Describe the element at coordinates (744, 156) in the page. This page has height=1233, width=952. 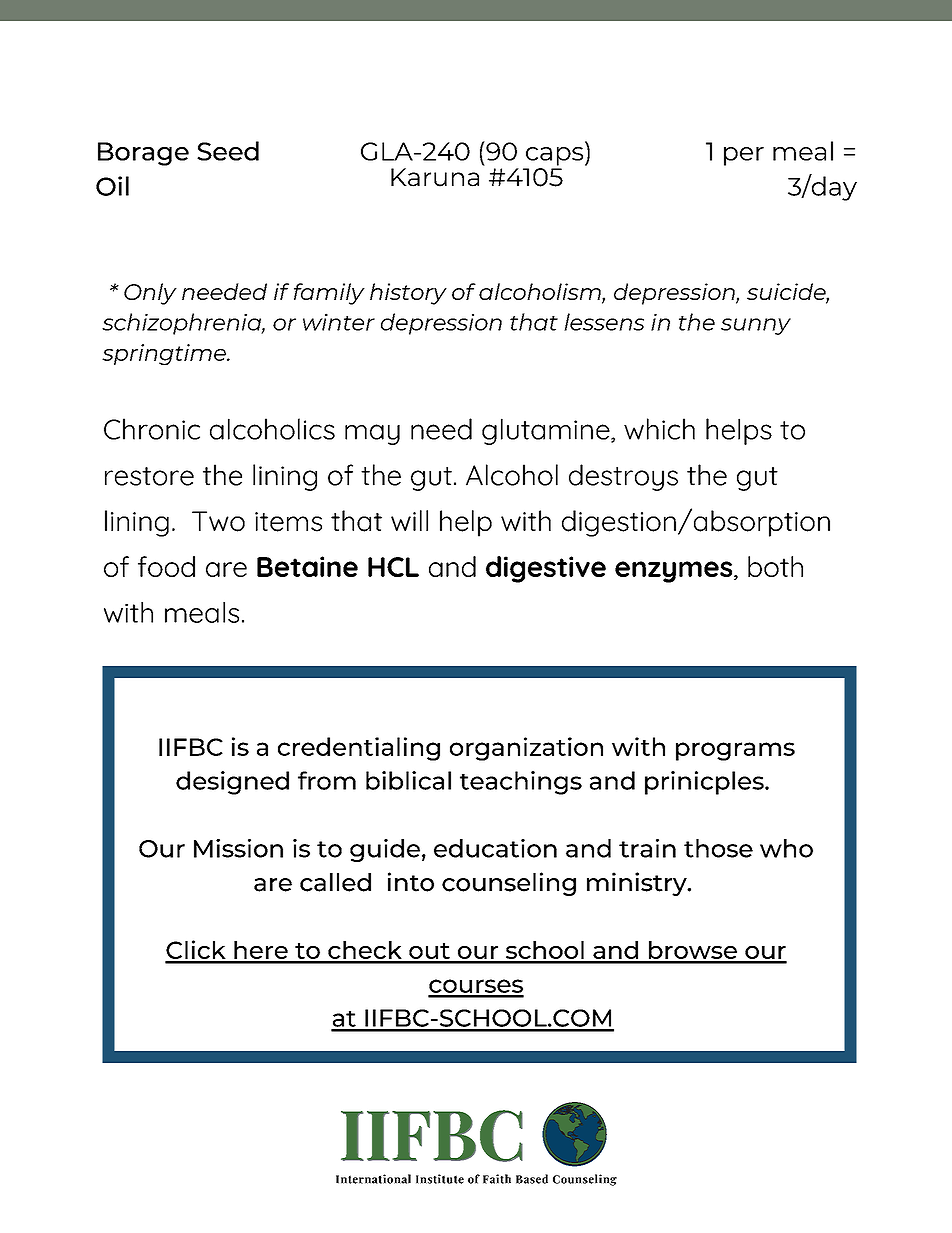
I see `per` at that location.
